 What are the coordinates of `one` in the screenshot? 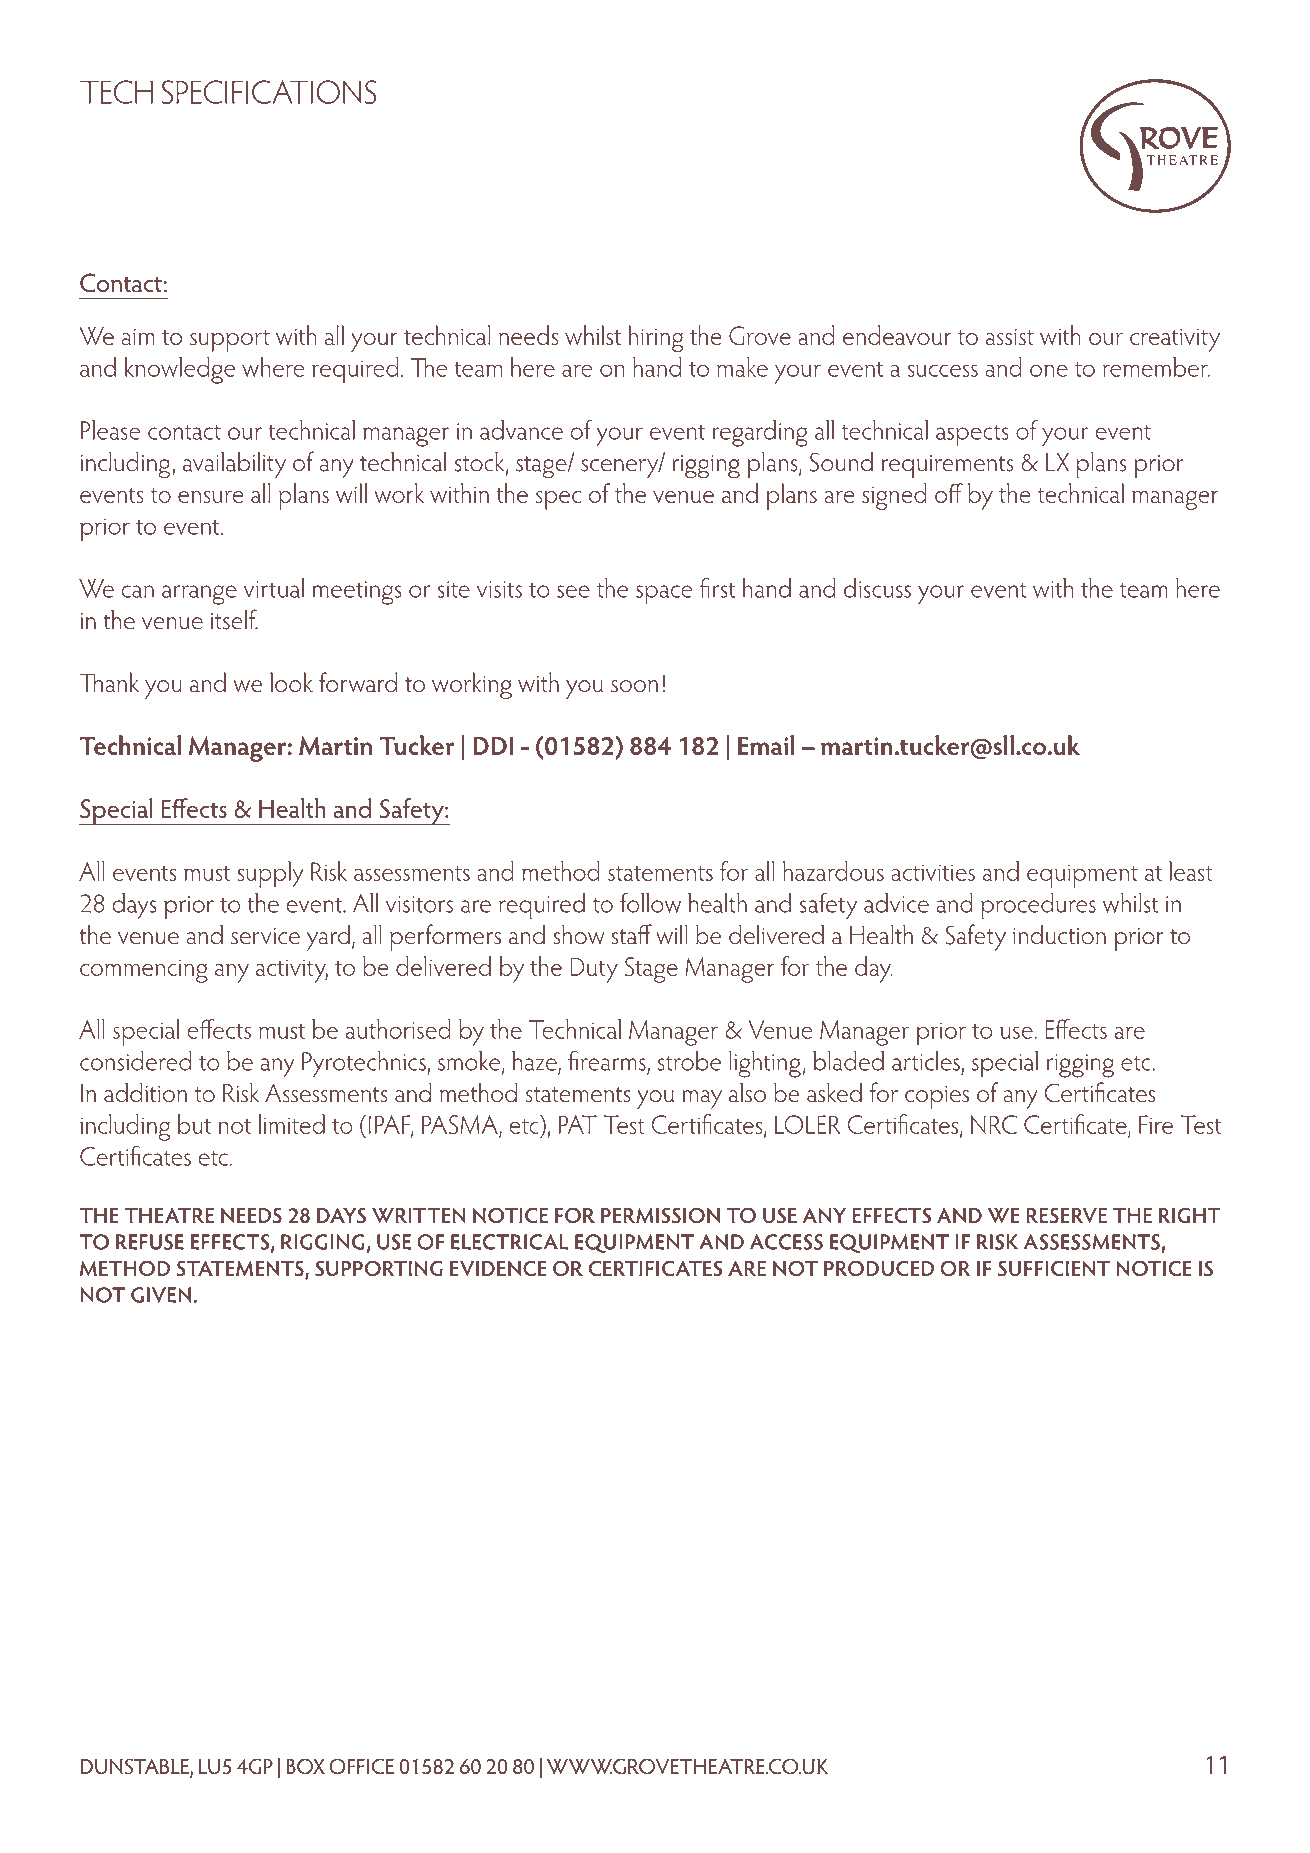 It's located at (1049, 370).
